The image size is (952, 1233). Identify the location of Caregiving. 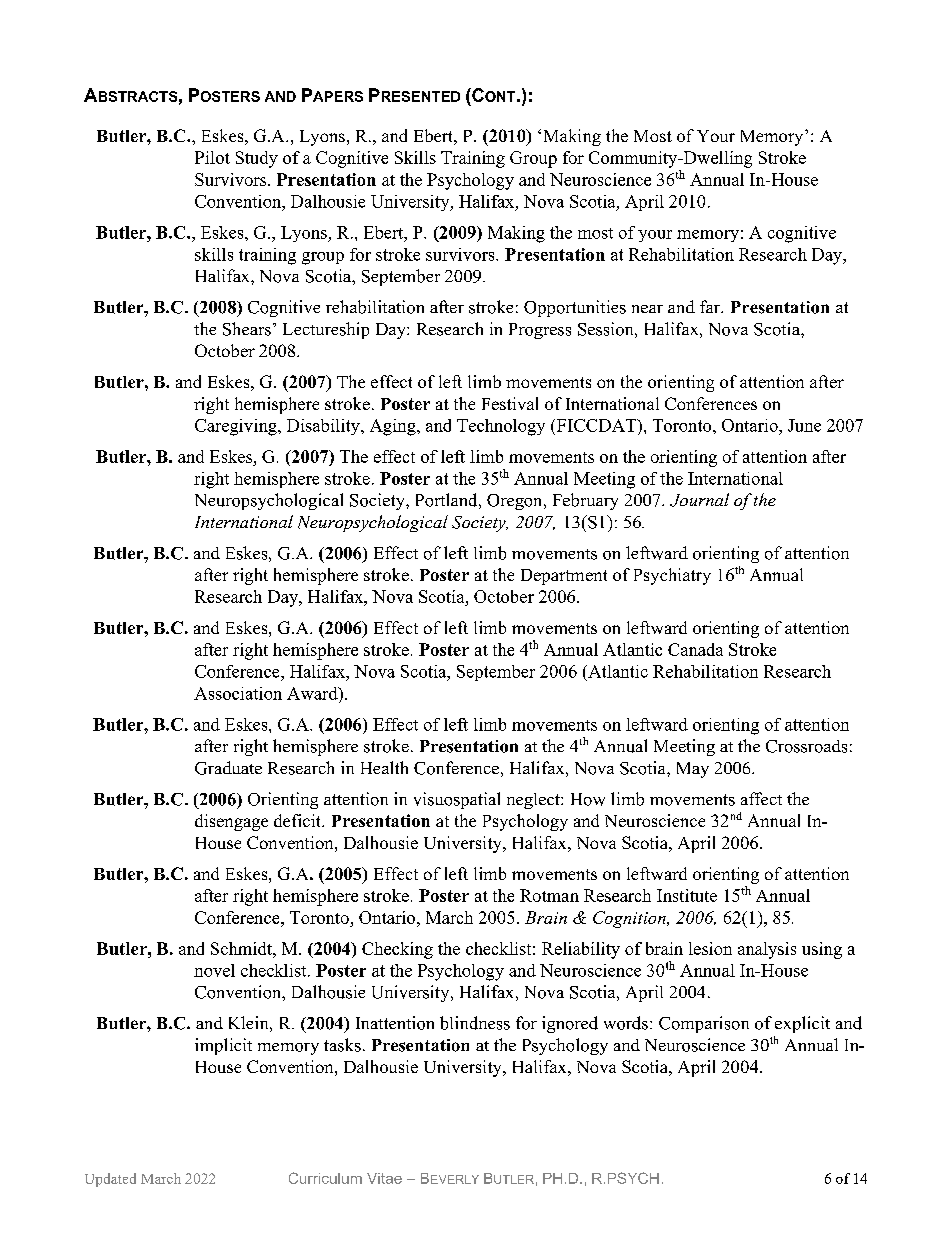
(237, 427).
